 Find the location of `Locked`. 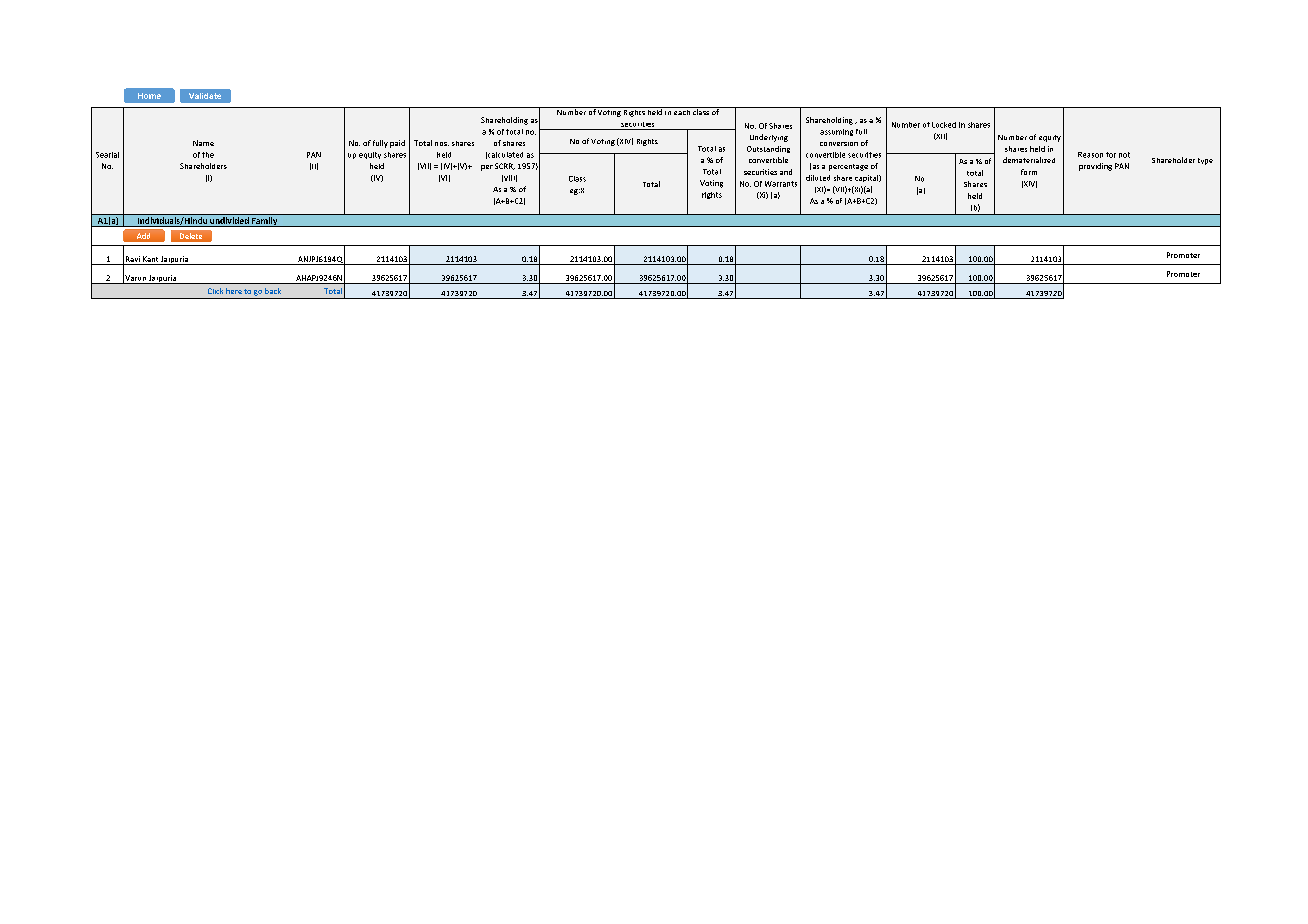

Locked is located at coordinates (944, 125).
